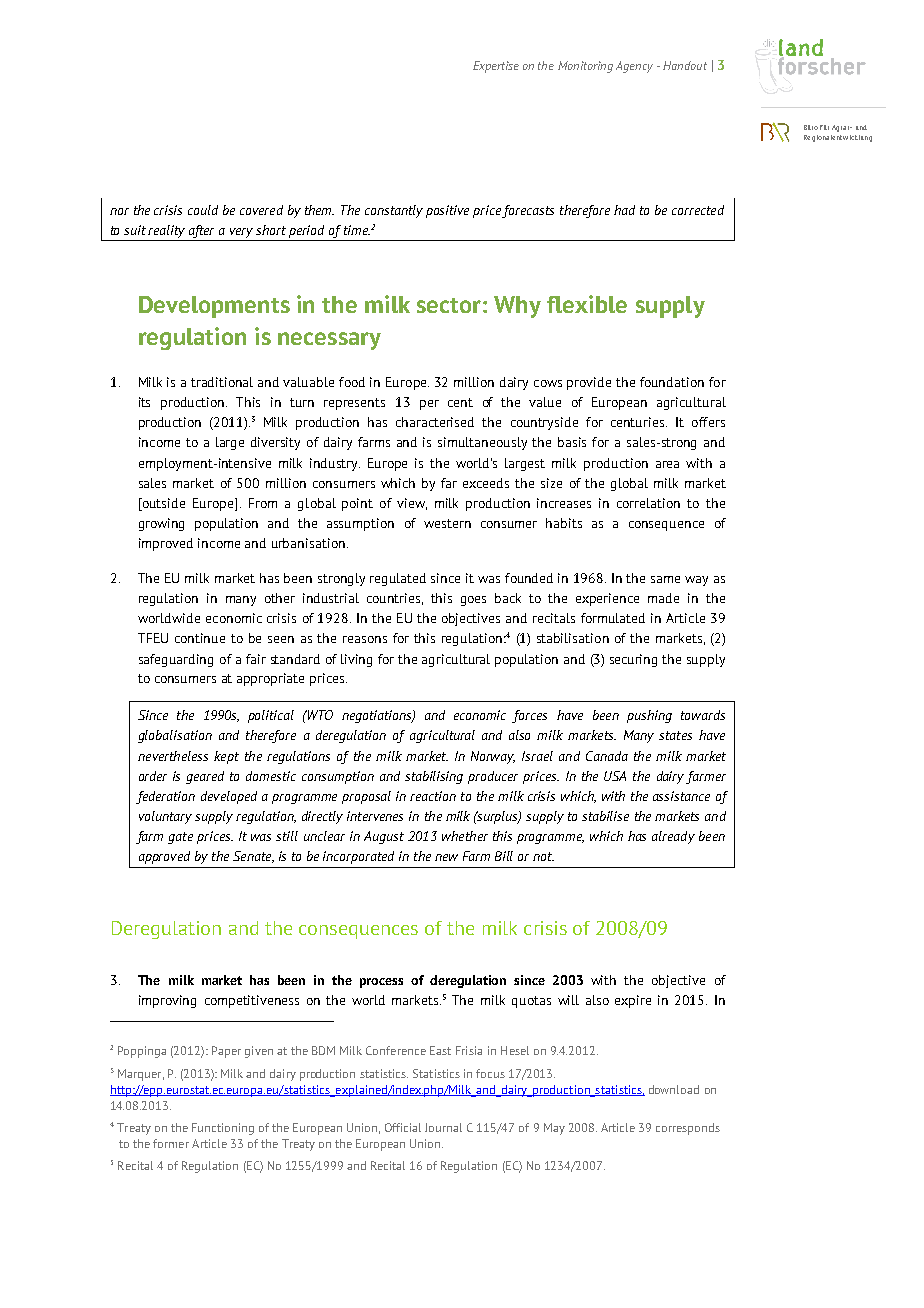 The image size is (924, 1308). What do you see at coordinates (398, 579) in the page?
I see `regulated` at bounding box center [398, 579].
